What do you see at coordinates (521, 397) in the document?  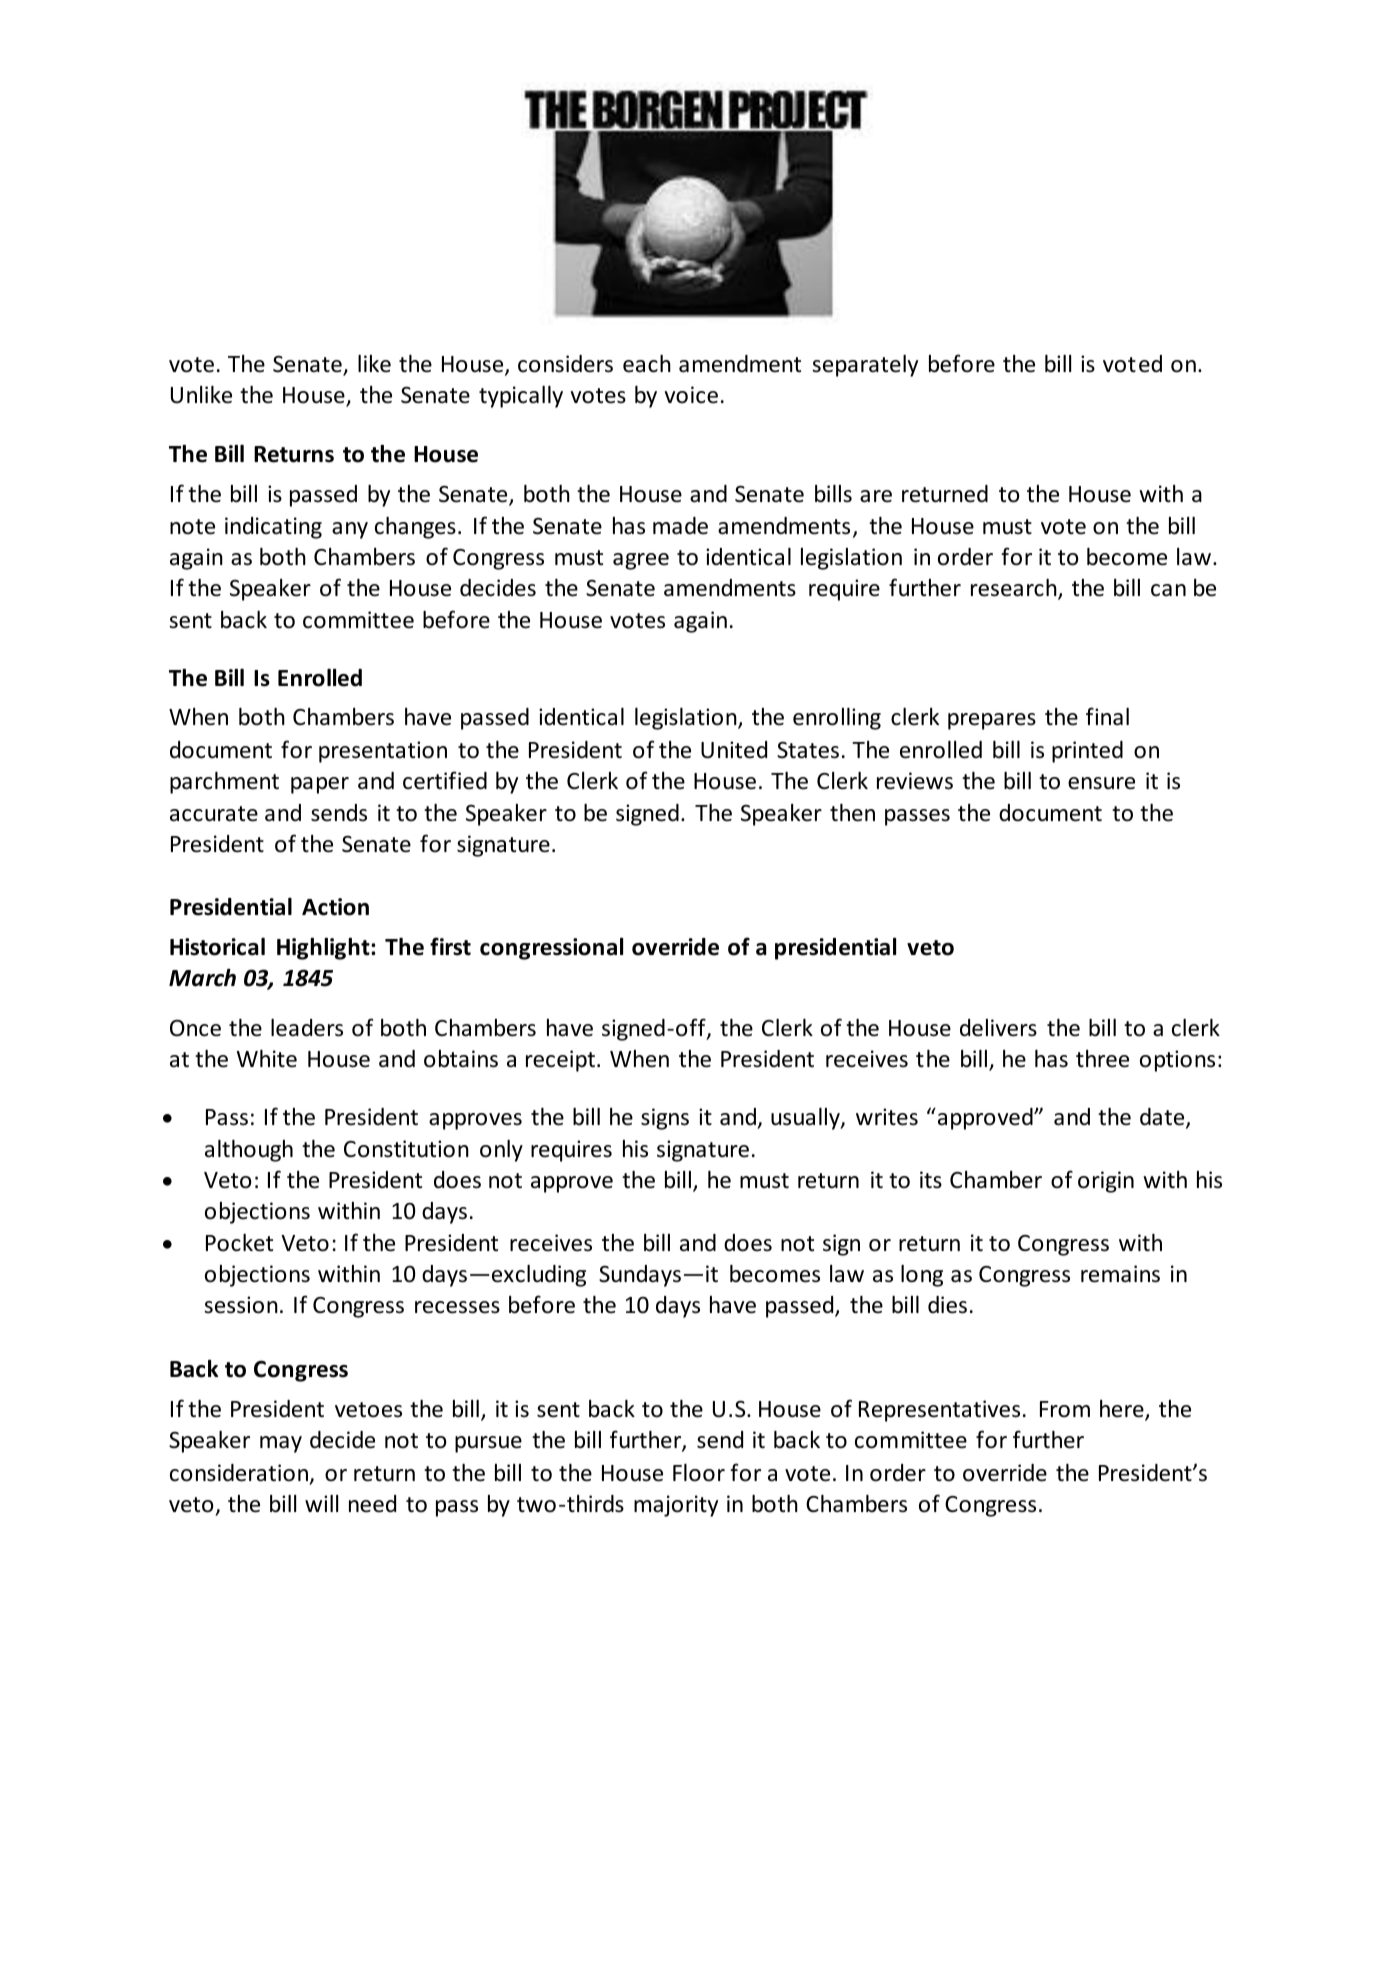 I see `typically` at bounding box center [521, 397].
